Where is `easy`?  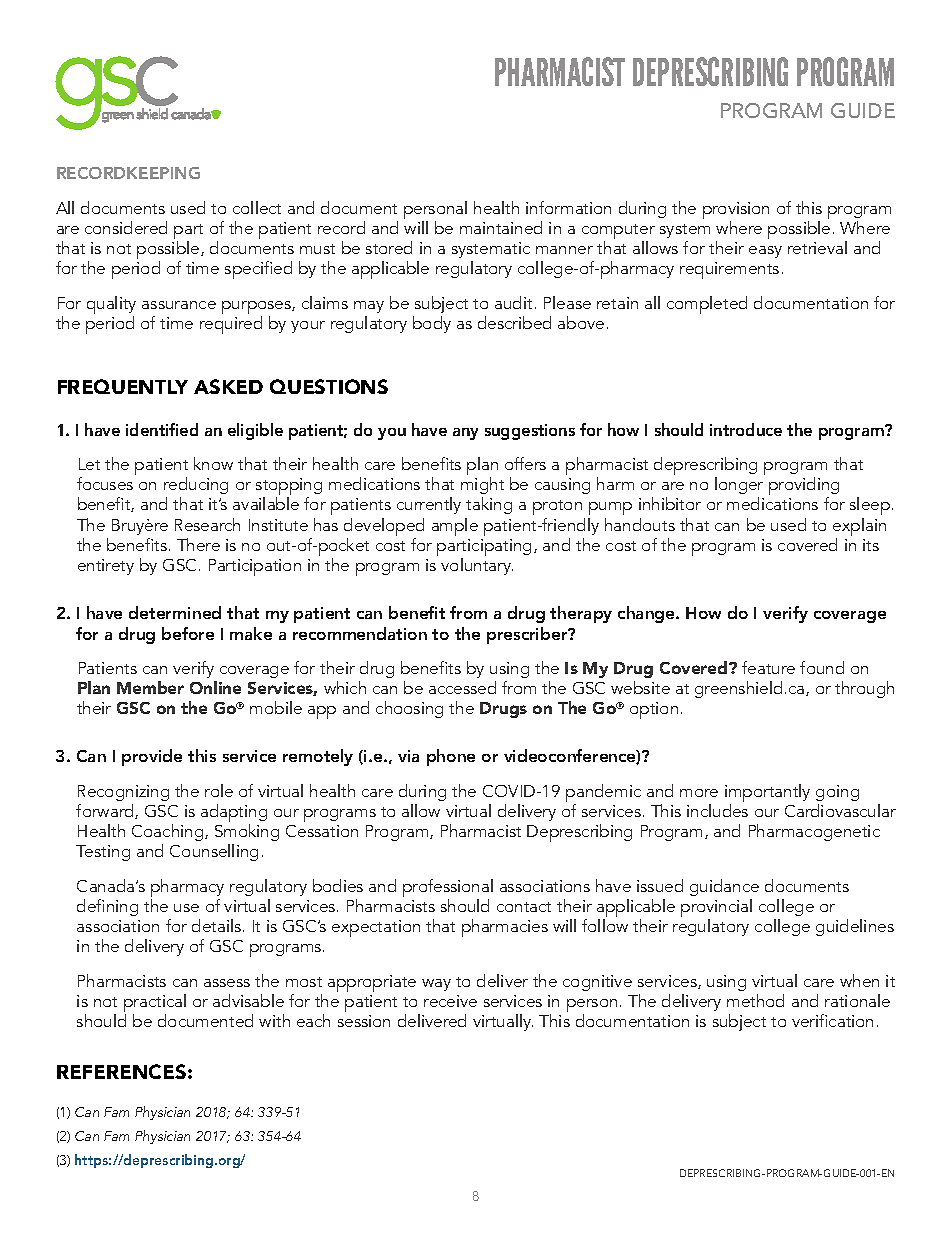 easy is located at coordinates (765, 252).
